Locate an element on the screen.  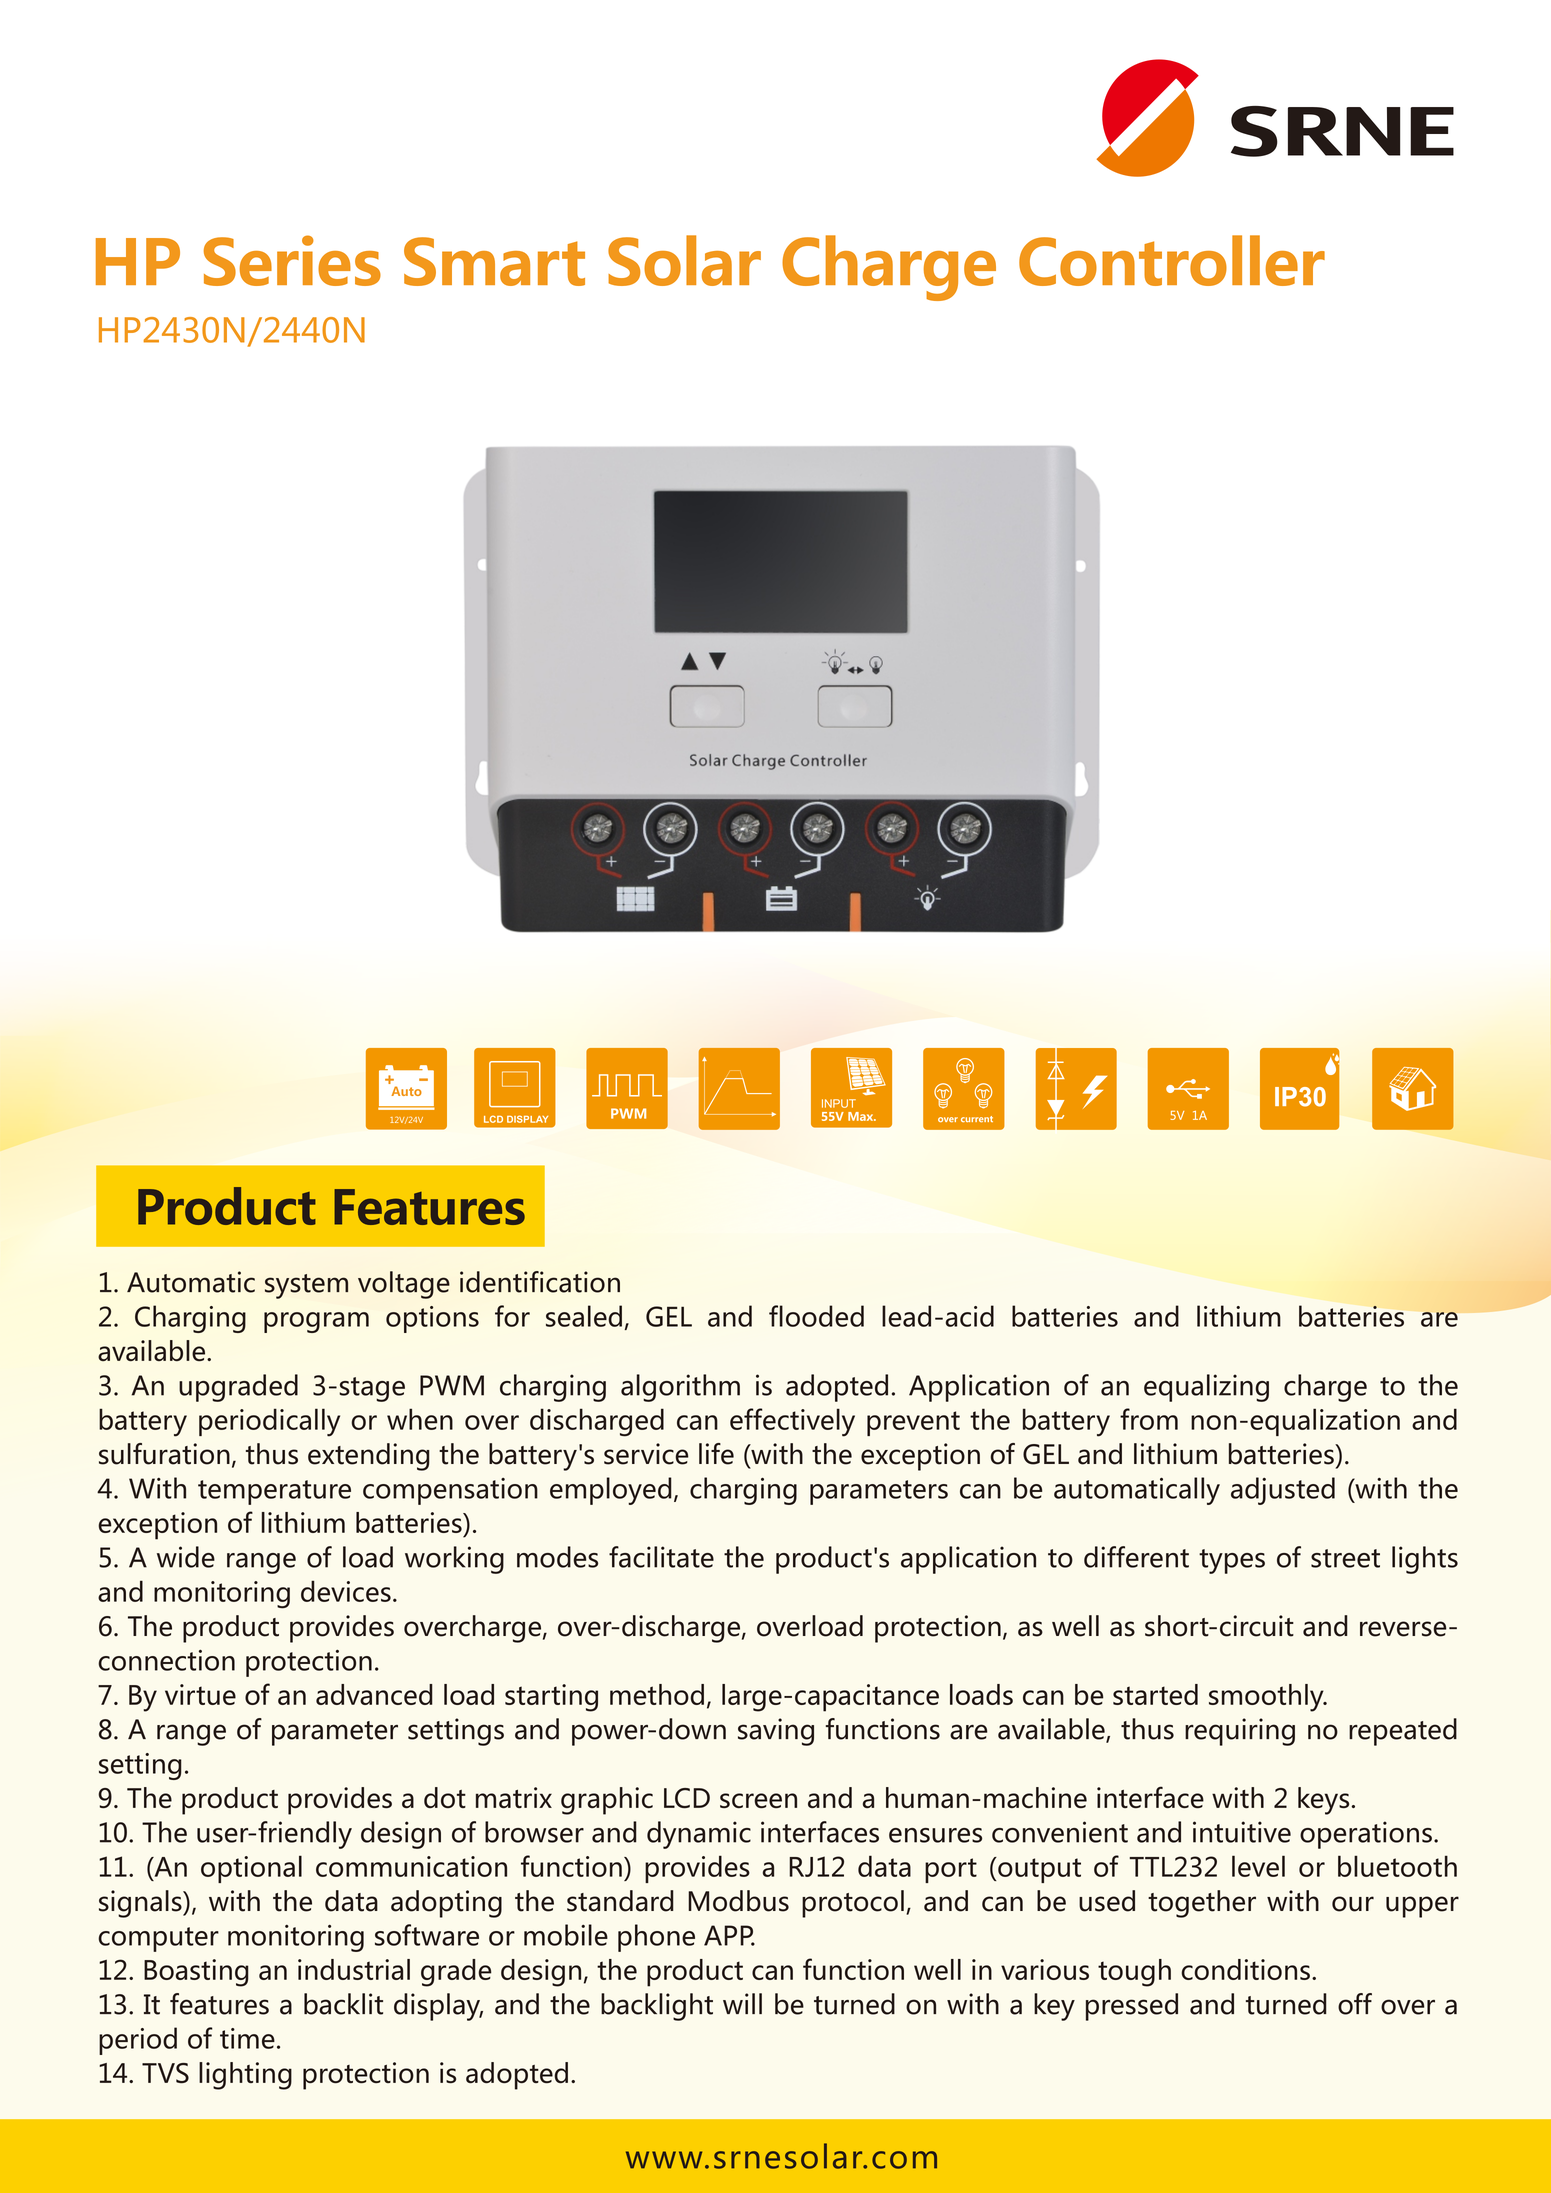
system is located at coordinates (306, 1286).
